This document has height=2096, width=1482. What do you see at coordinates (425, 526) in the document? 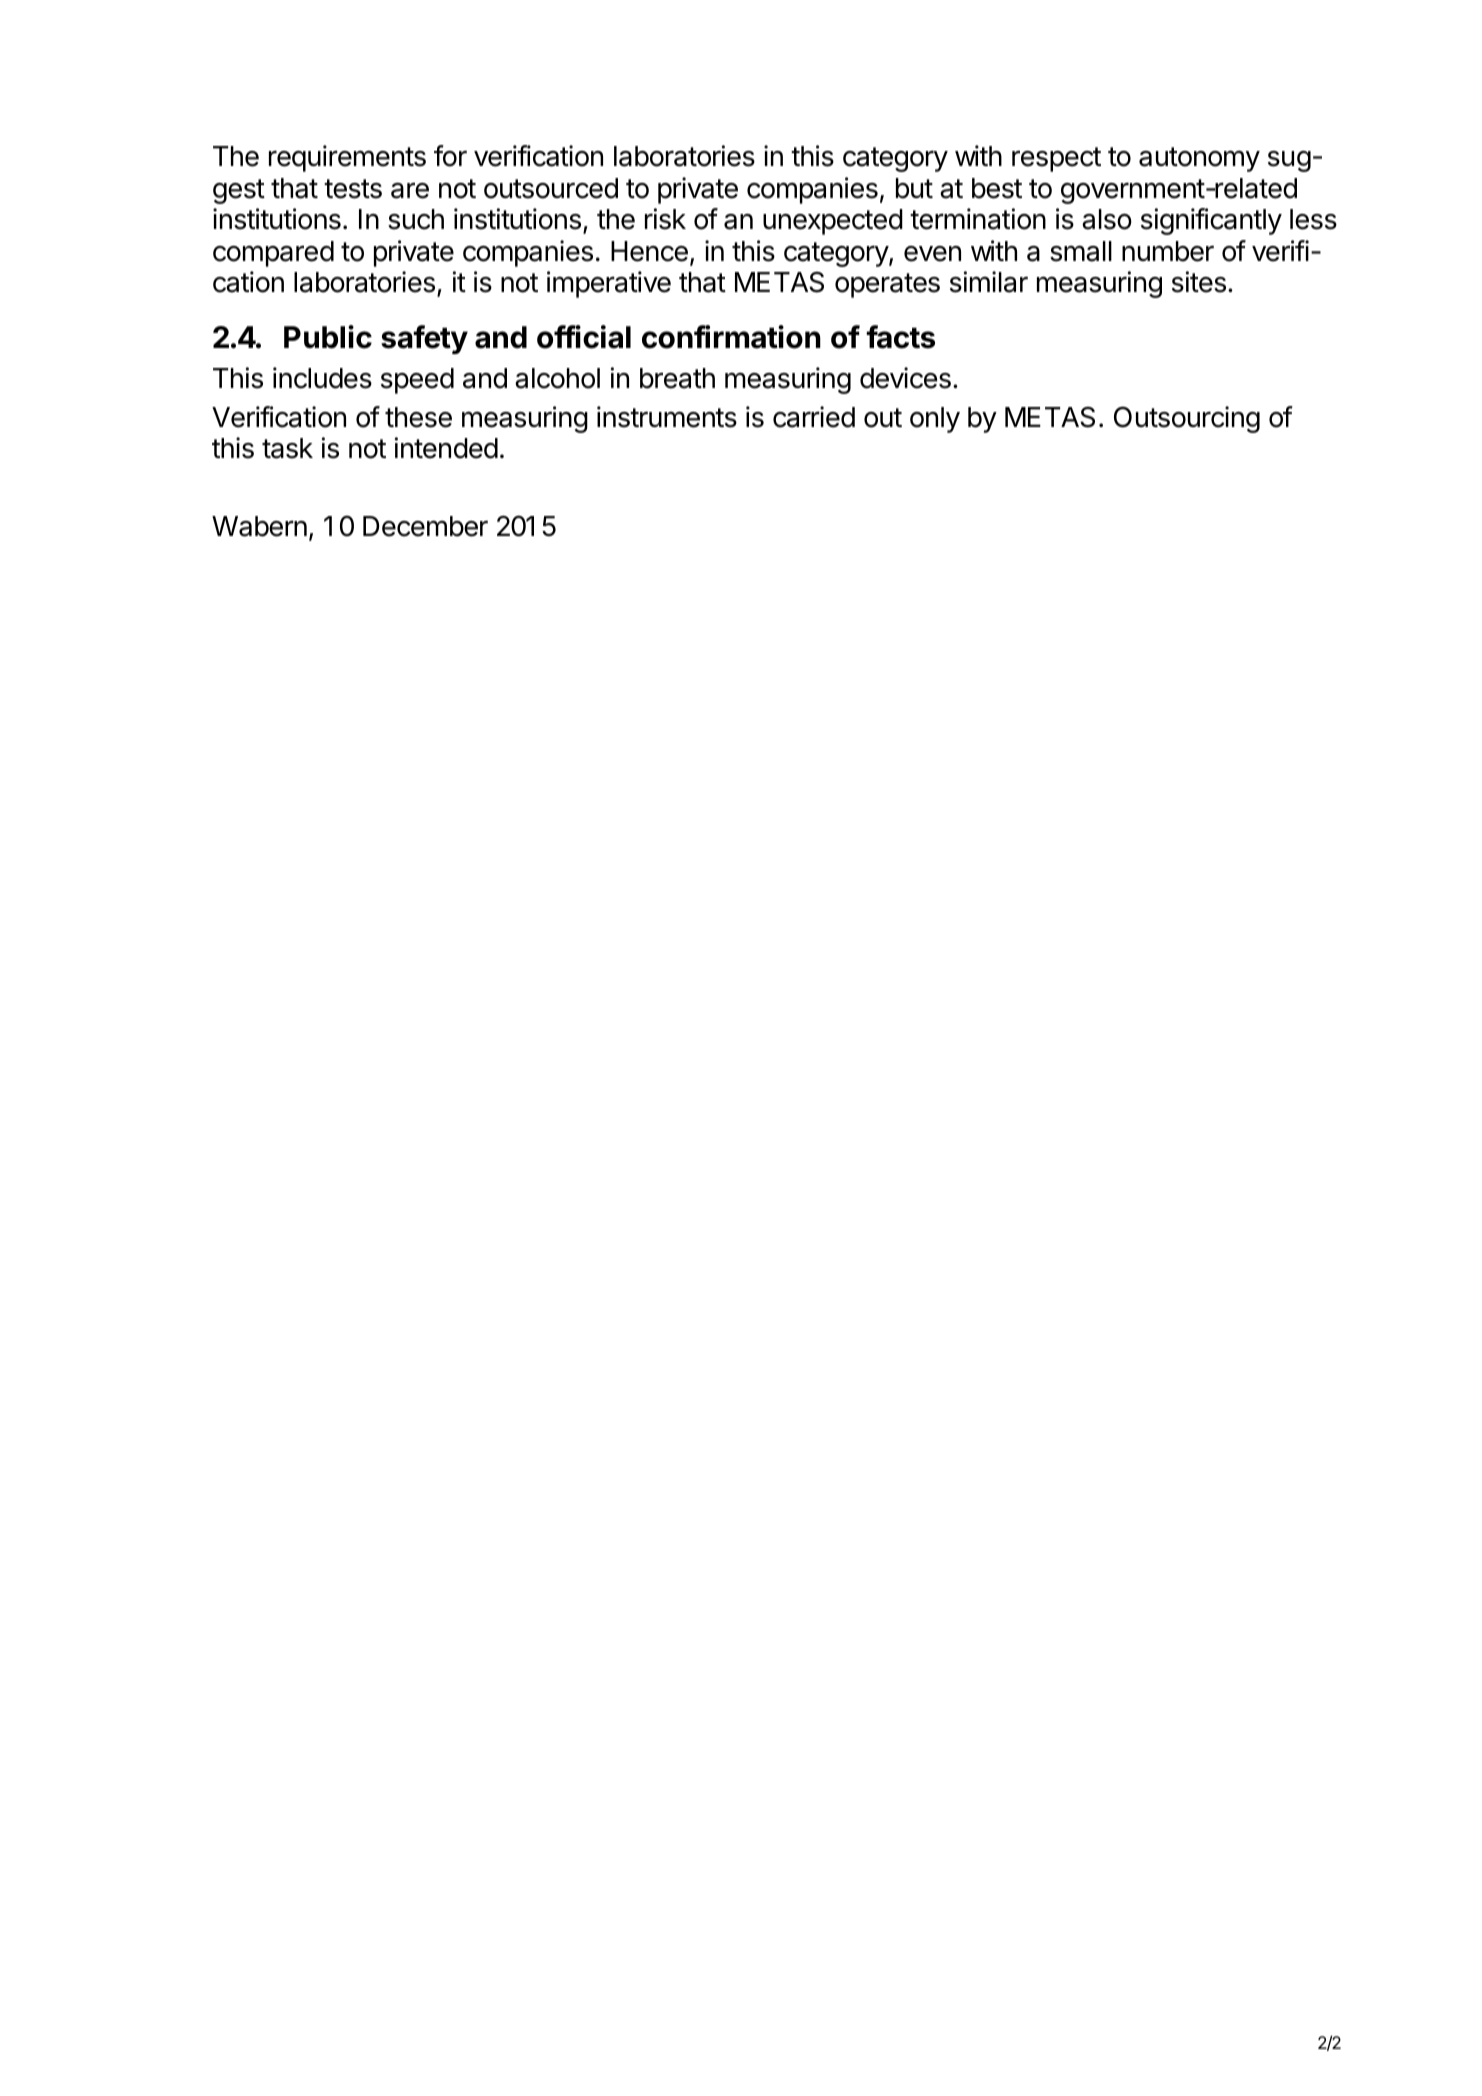
I see `December` at bounding box center [425, 526].
